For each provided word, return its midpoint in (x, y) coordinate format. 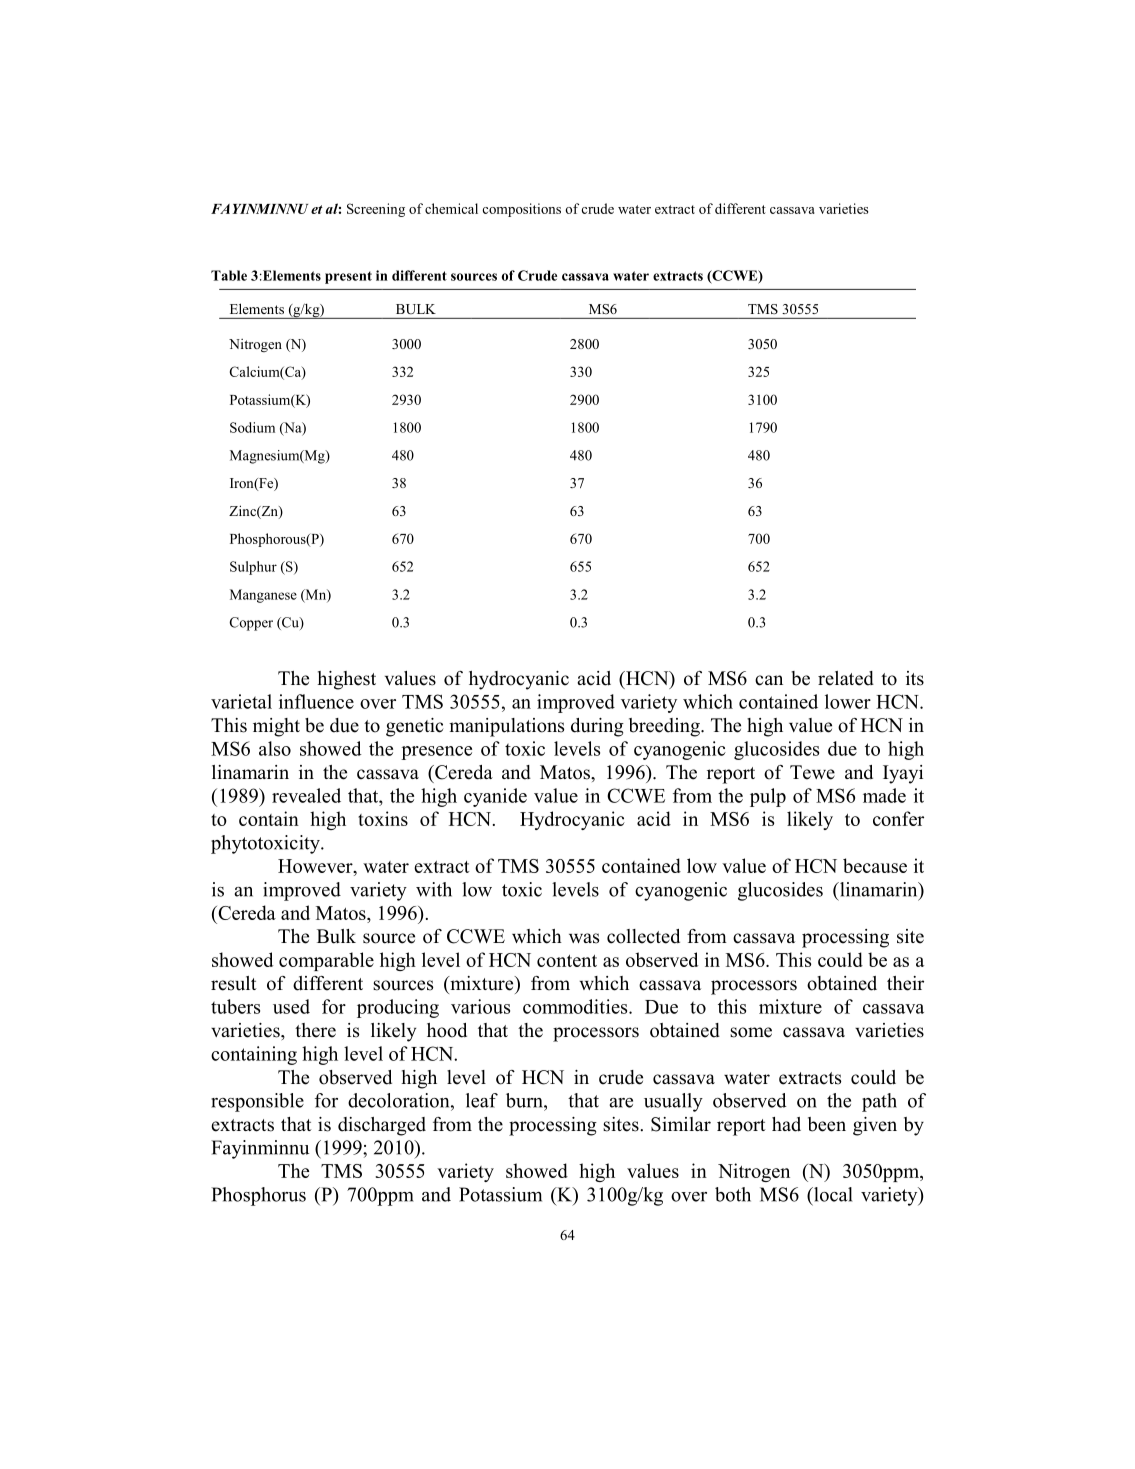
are (621, 1103)
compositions (521, 210)
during (597, 727)
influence (316, 701)
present (348, 277)
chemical (451, 208)
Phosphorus (258, 1196)
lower (848, 701)
